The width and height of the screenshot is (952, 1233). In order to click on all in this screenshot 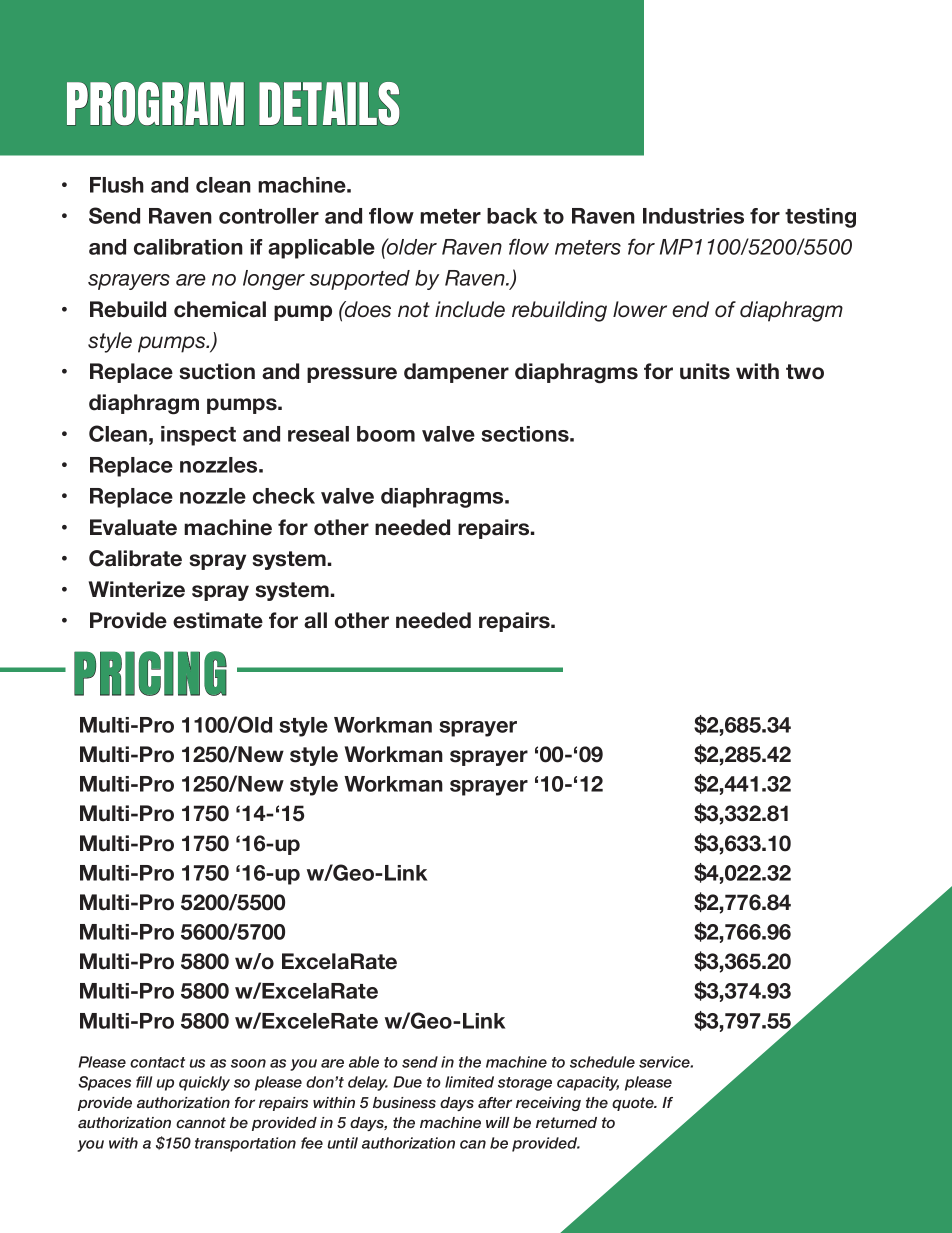, I will do `click(315, 620)`.
